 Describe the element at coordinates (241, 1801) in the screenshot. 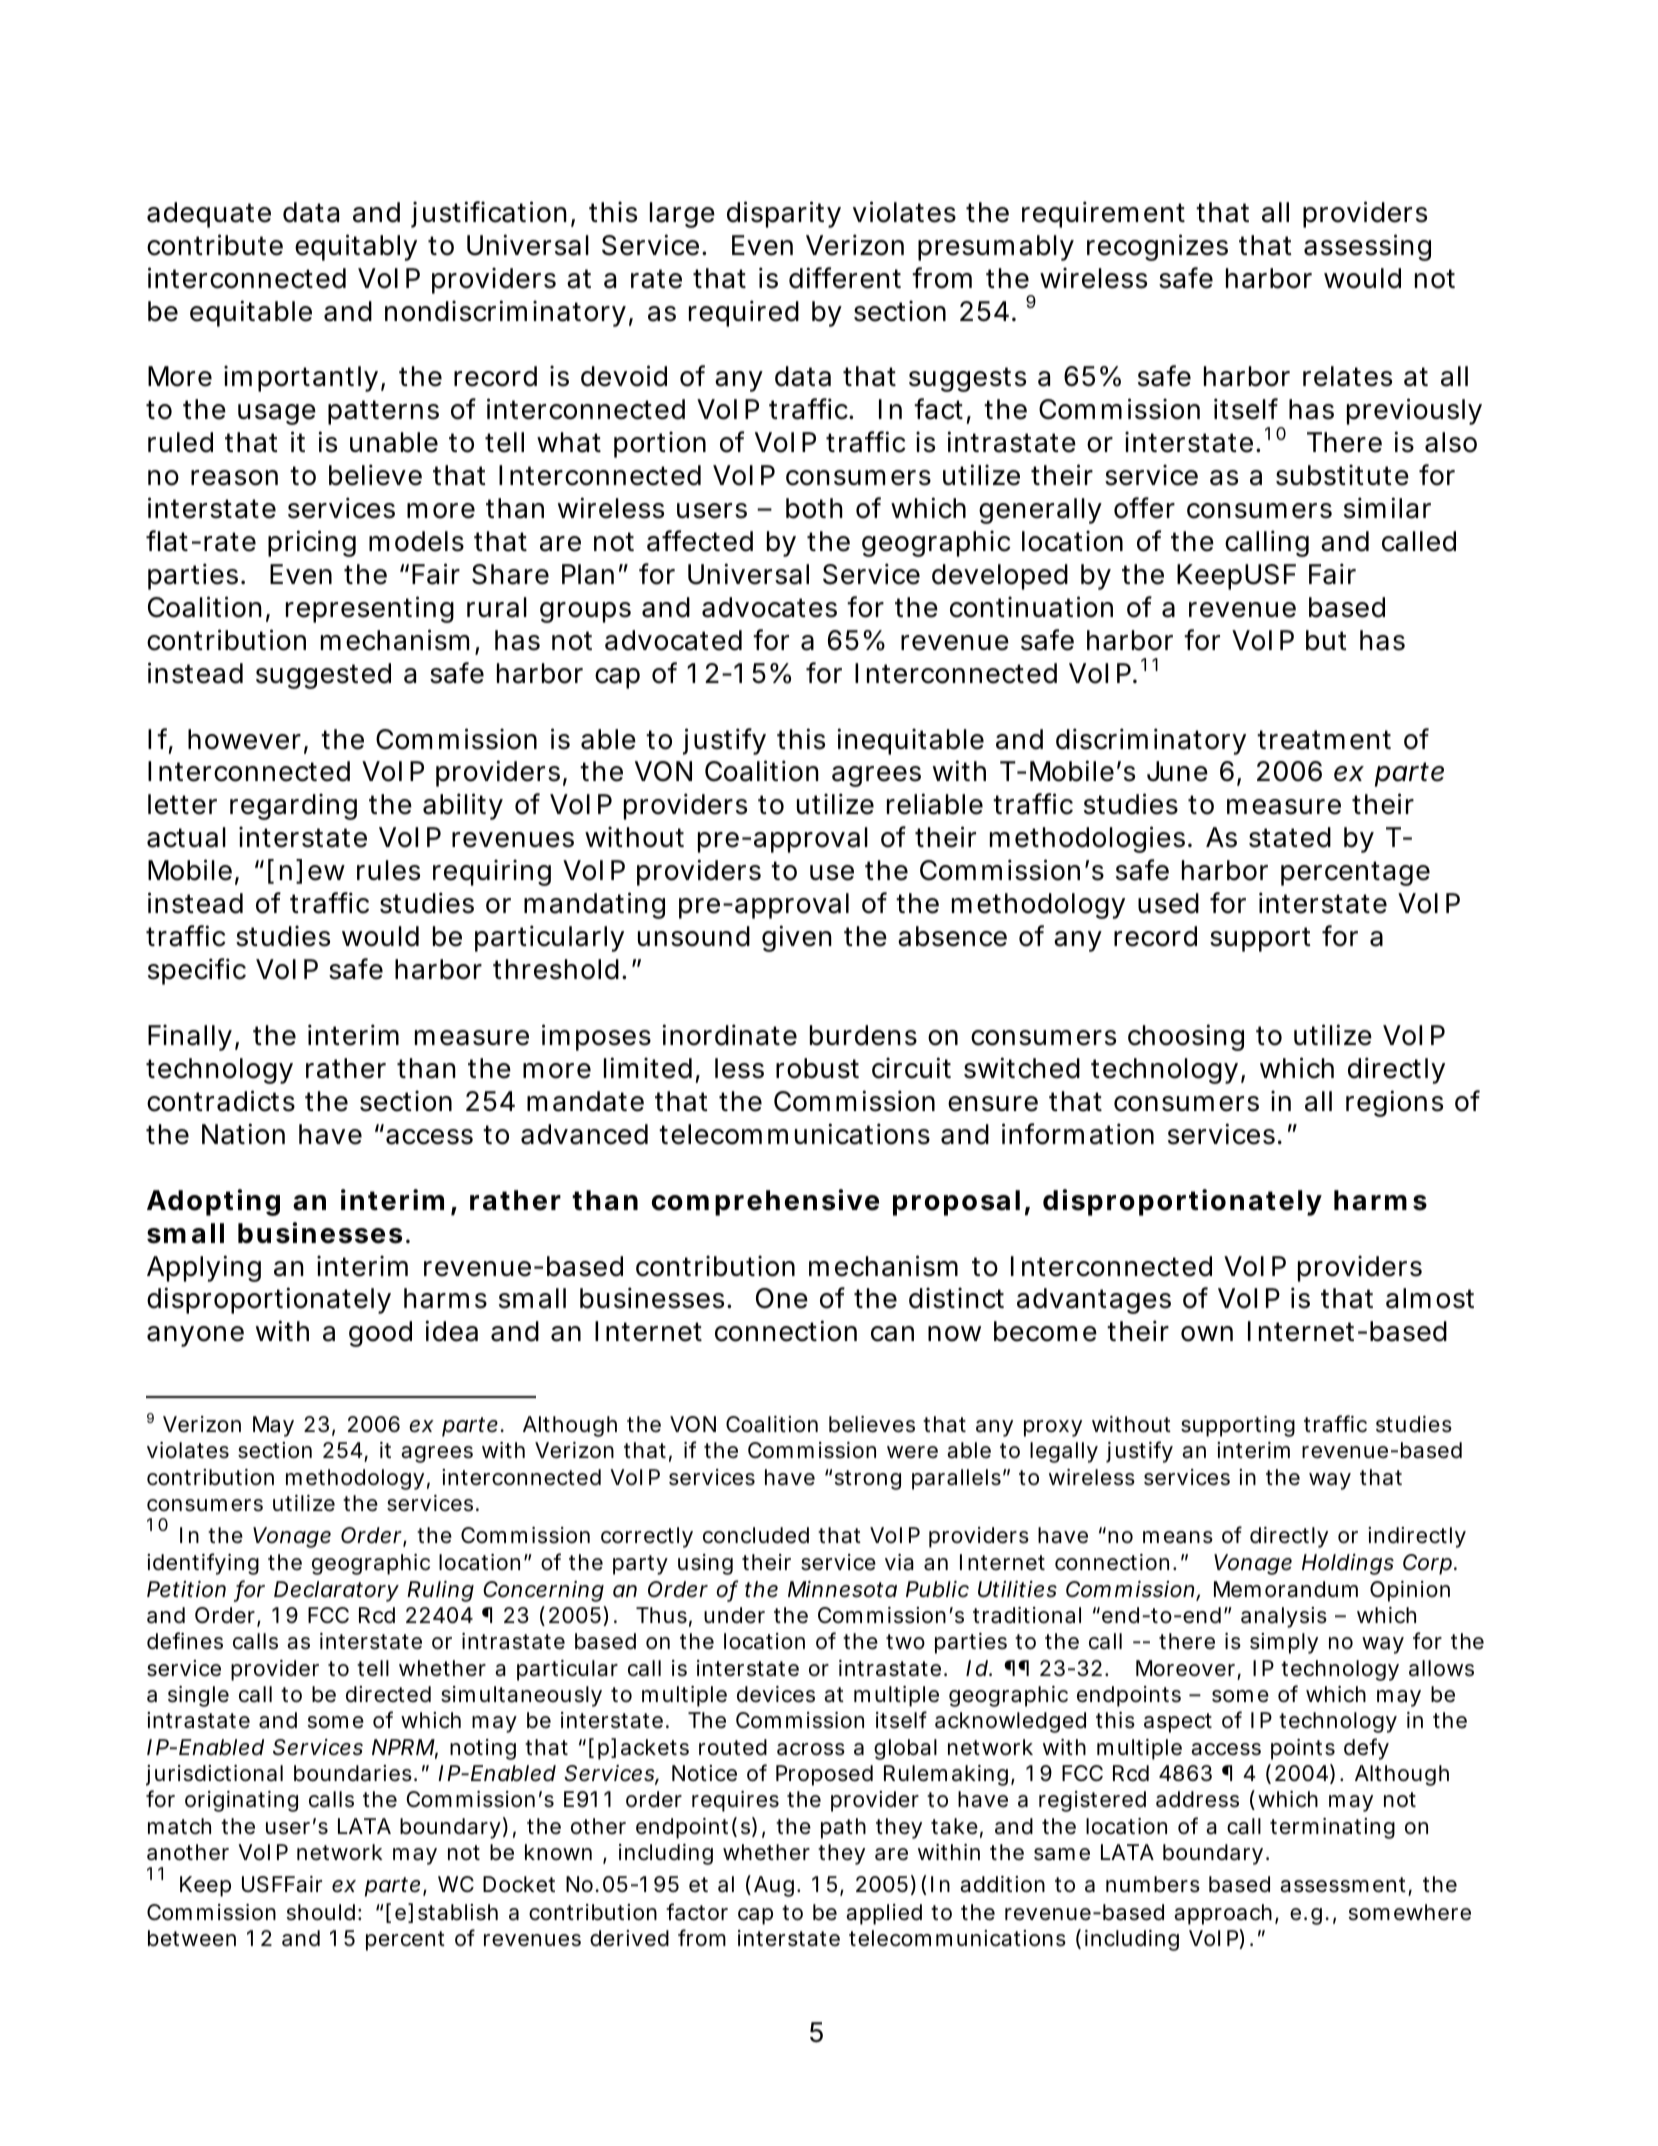

I see `originating` at that location.
